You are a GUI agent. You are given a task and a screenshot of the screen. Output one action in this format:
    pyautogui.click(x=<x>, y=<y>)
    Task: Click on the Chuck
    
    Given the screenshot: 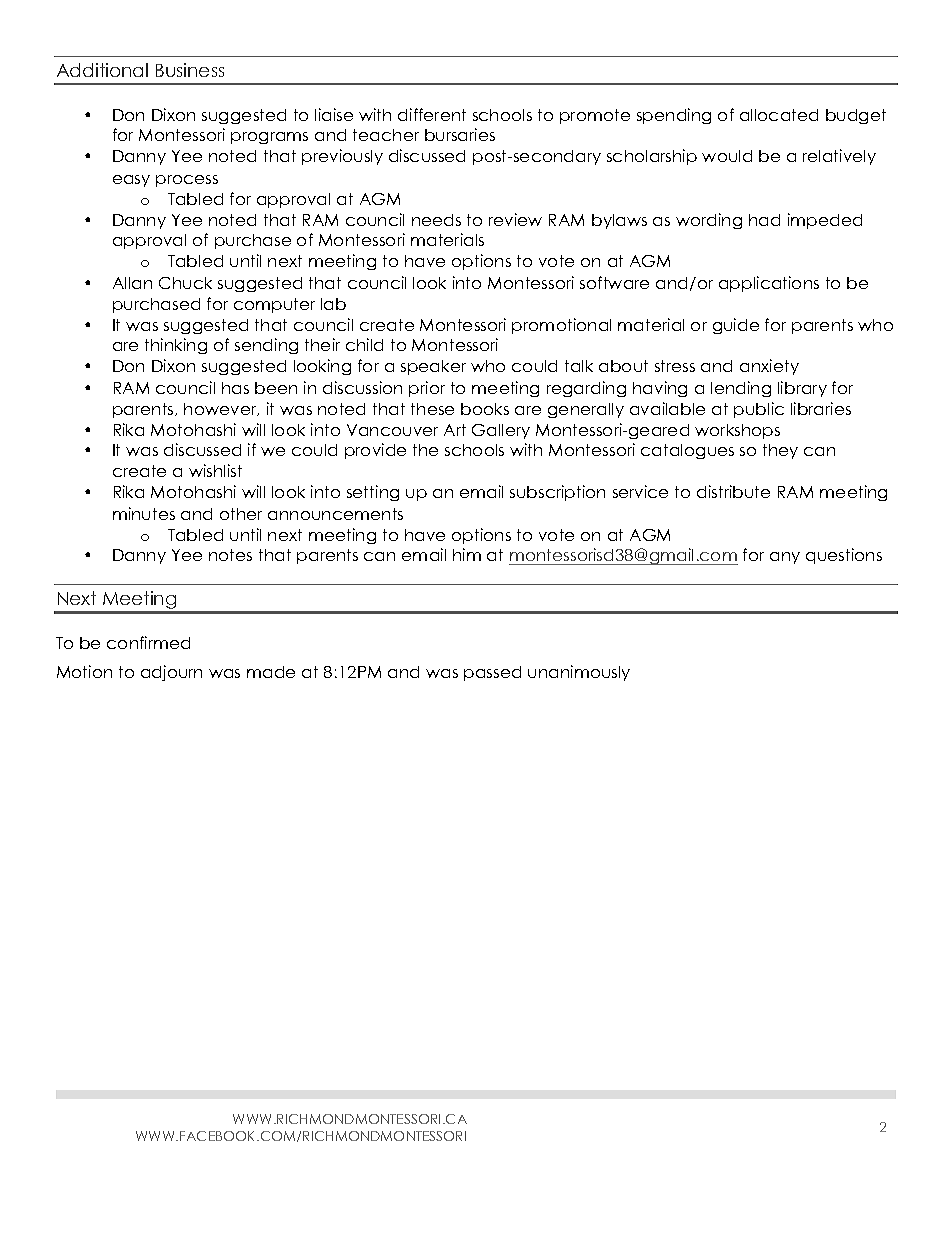 What is the action you would take?
    pyautogui.click(x=185, y=283)
